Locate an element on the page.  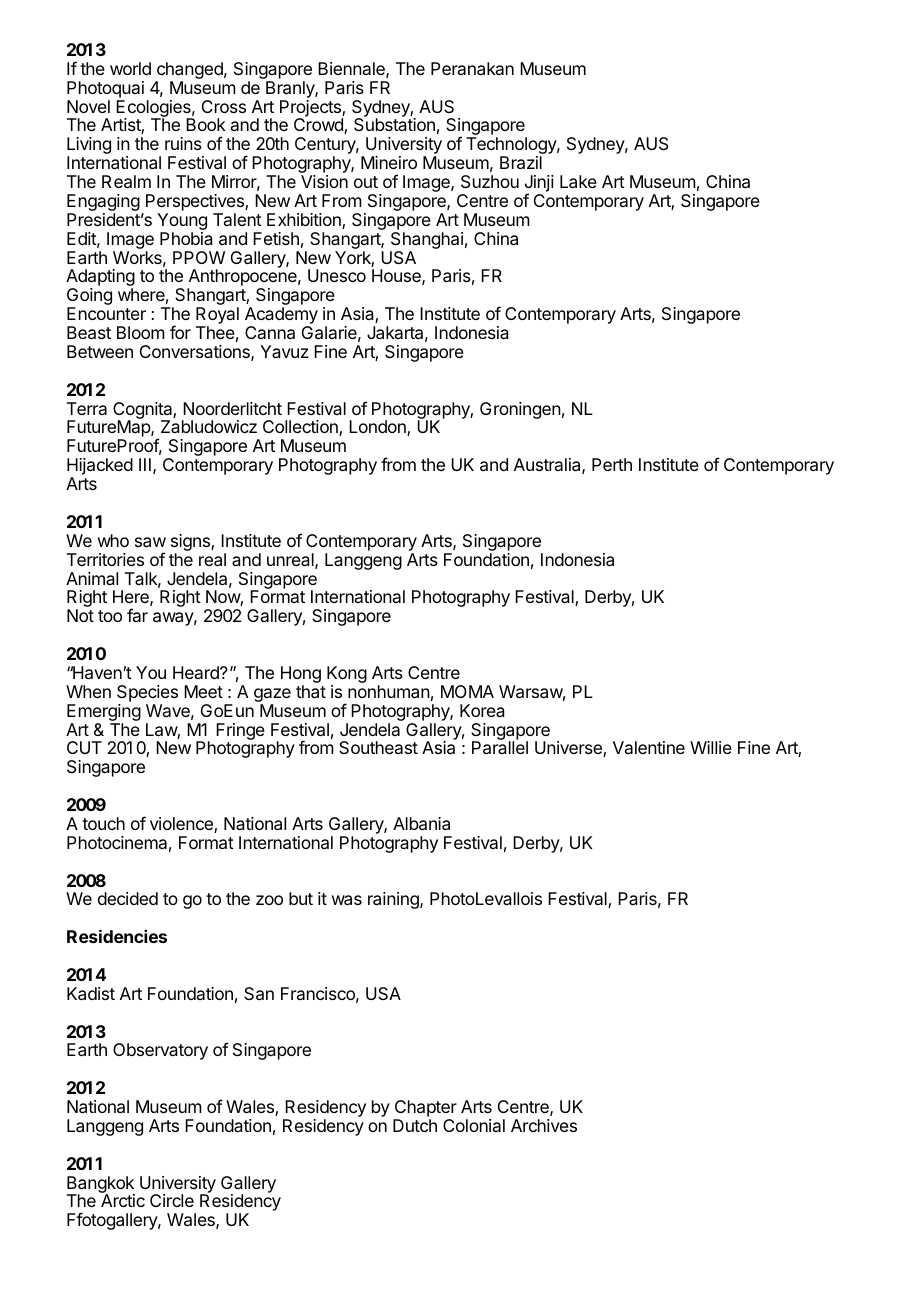
Perth is located at coordinates (612, 464).
